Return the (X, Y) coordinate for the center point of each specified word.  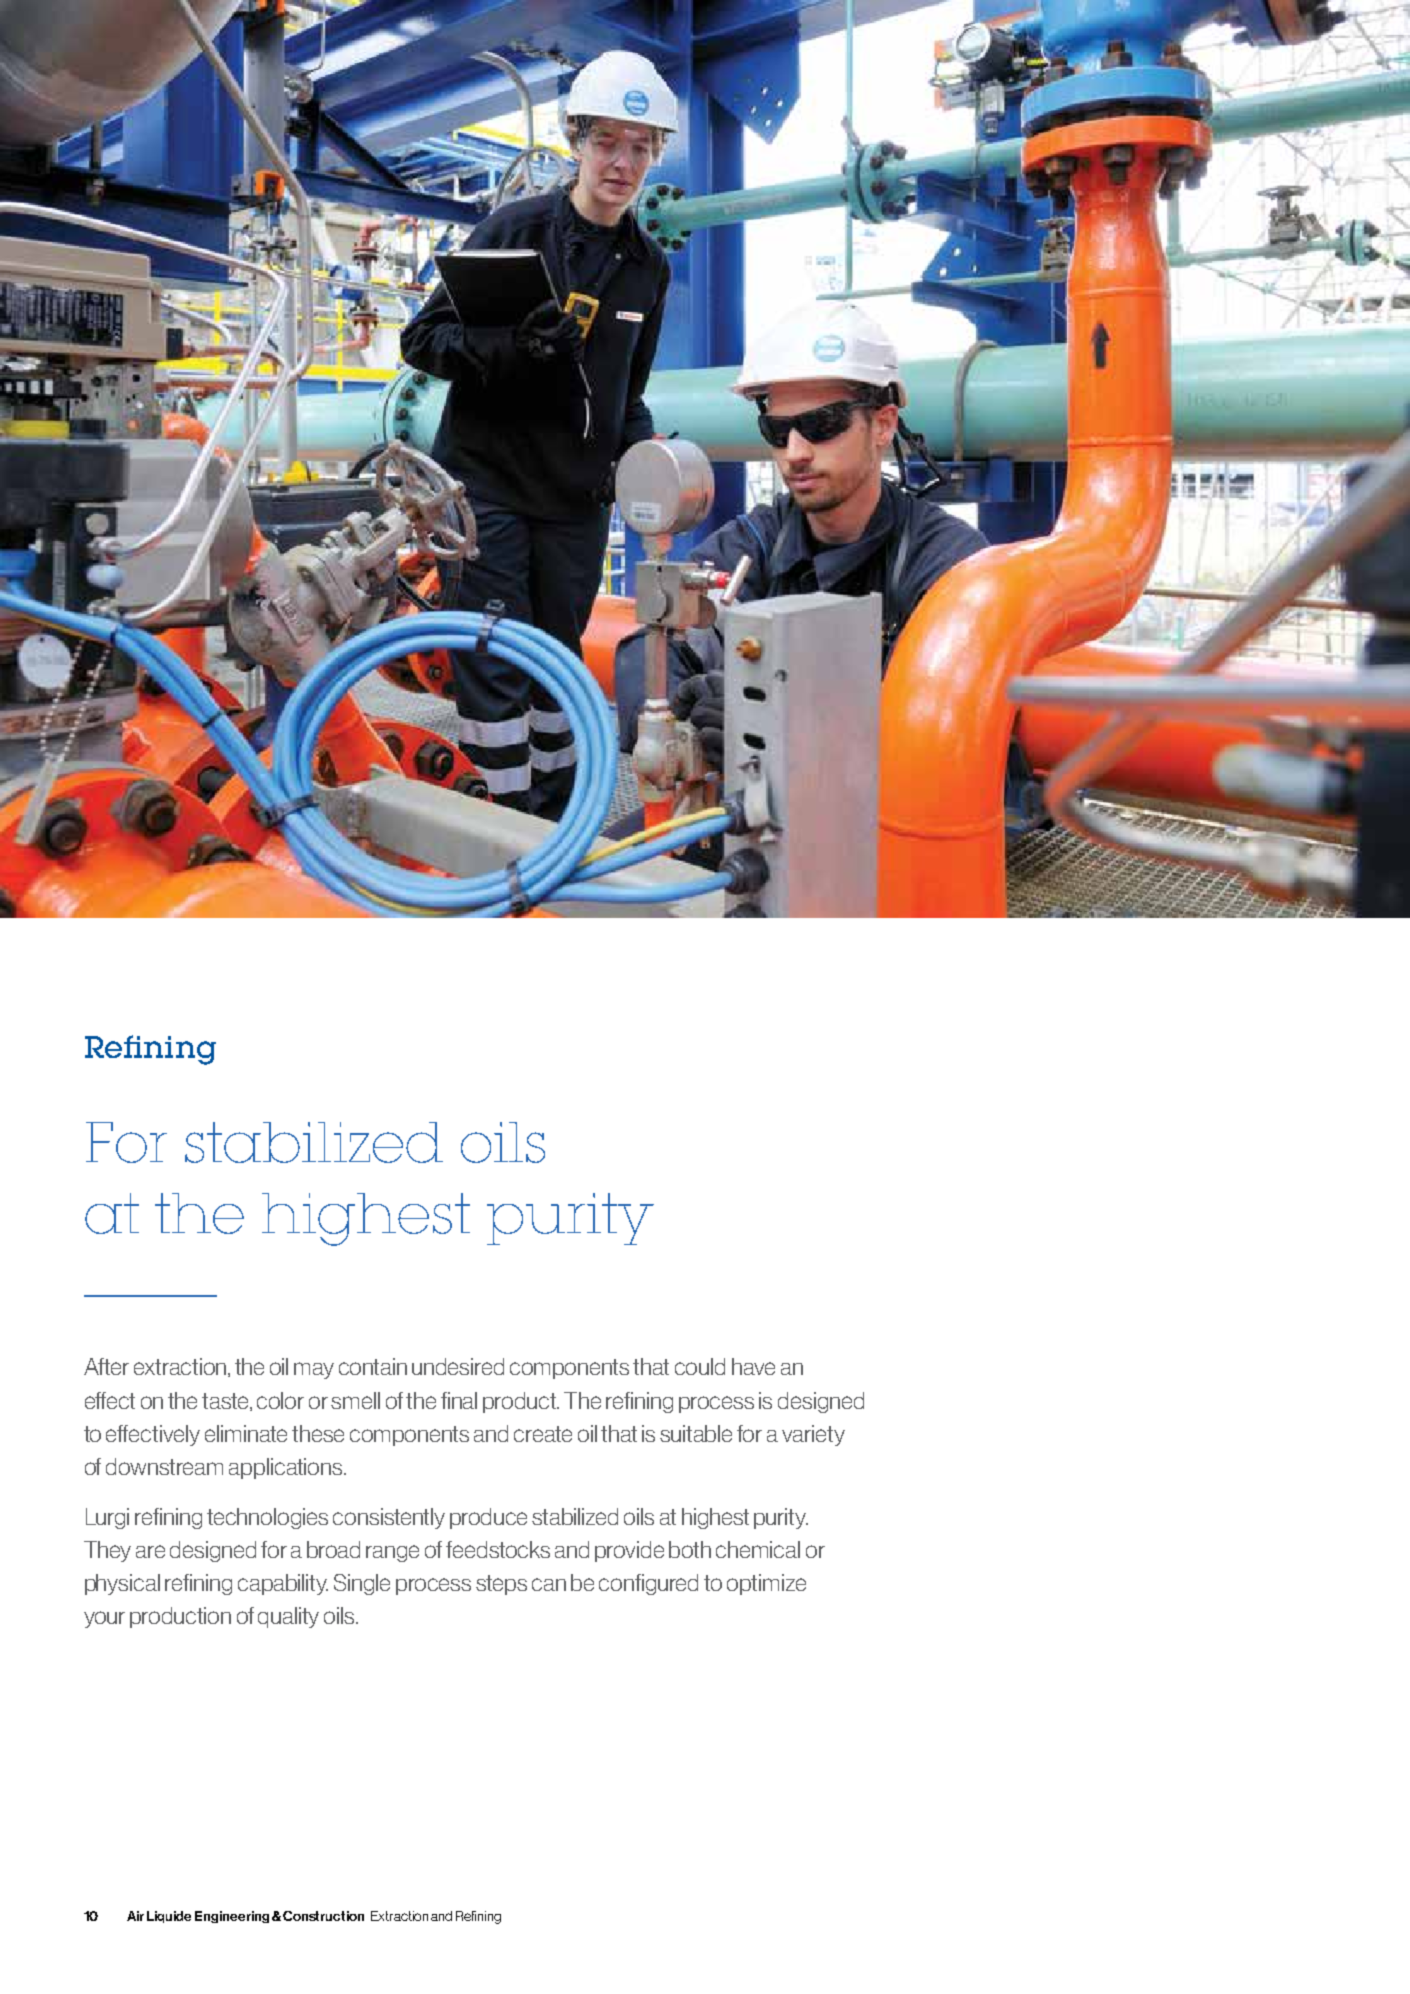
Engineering (232, 1917)
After (106, 1366)
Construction (323, 1916)
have (753, 1366)
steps (501, 1585)
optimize (766, 1584)
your (104, 1619)
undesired (458, 1366)
